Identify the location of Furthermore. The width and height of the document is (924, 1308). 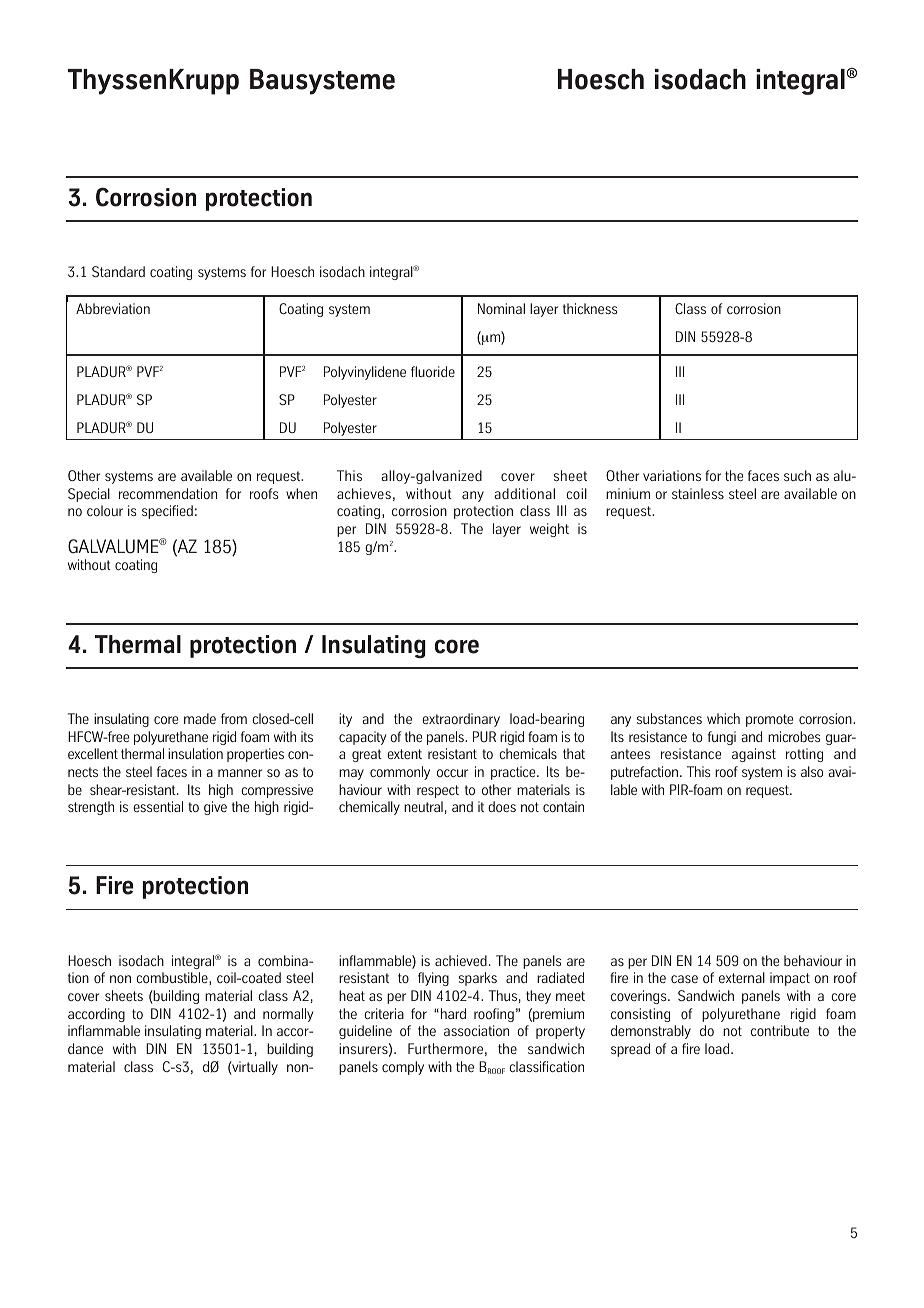
(445, 1048).
